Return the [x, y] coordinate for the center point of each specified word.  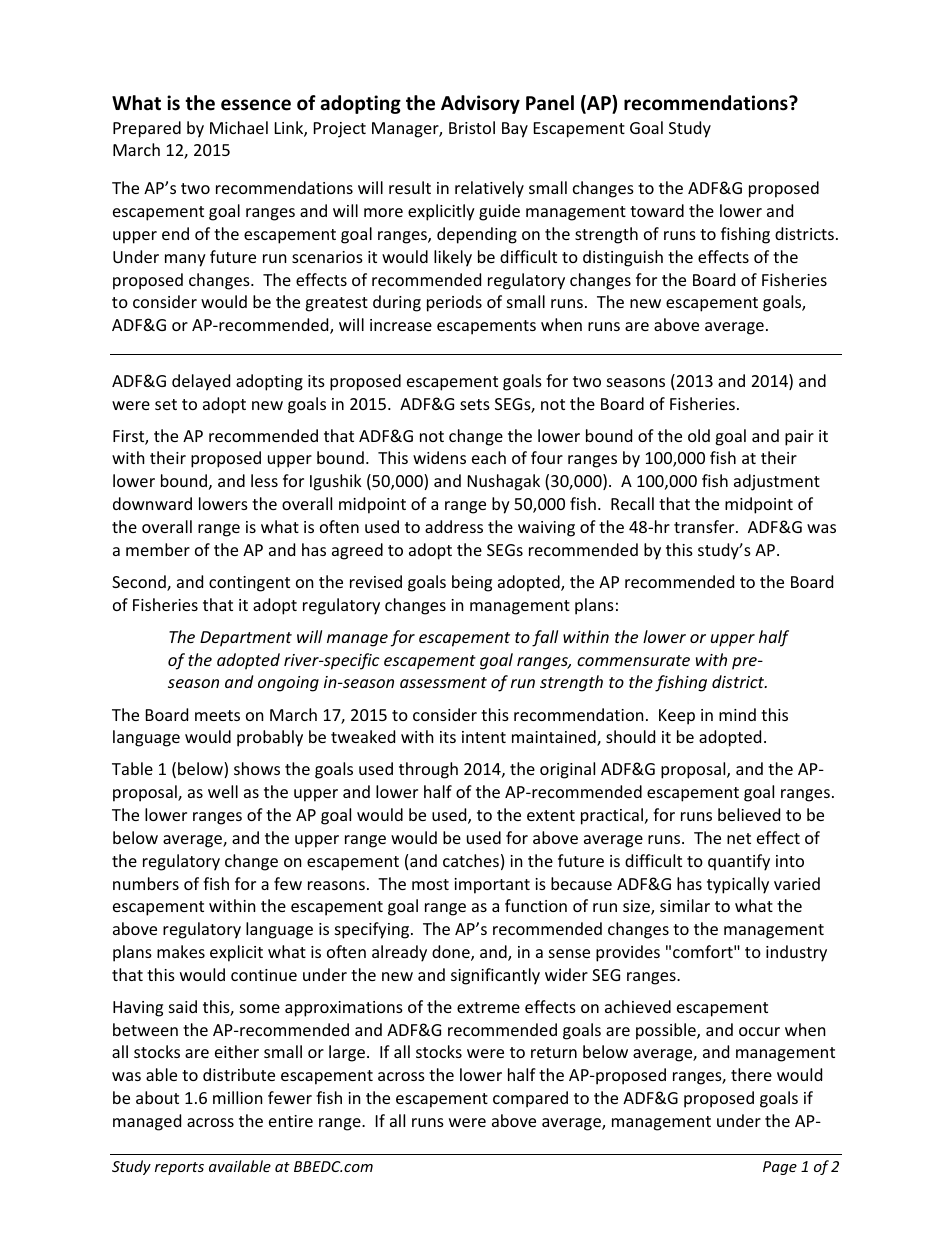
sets [475, 404]
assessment [443, 682]
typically [738, 885]
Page [780, 1168]
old [699, 435]
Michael [239, 127]
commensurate [633, 660]
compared [530, 1099]
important [492, 886]
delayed [201, 382]
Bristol [472, 127]
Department [246, 639]
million [238, 1097]
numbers [146, 883]
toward [657, 210]
